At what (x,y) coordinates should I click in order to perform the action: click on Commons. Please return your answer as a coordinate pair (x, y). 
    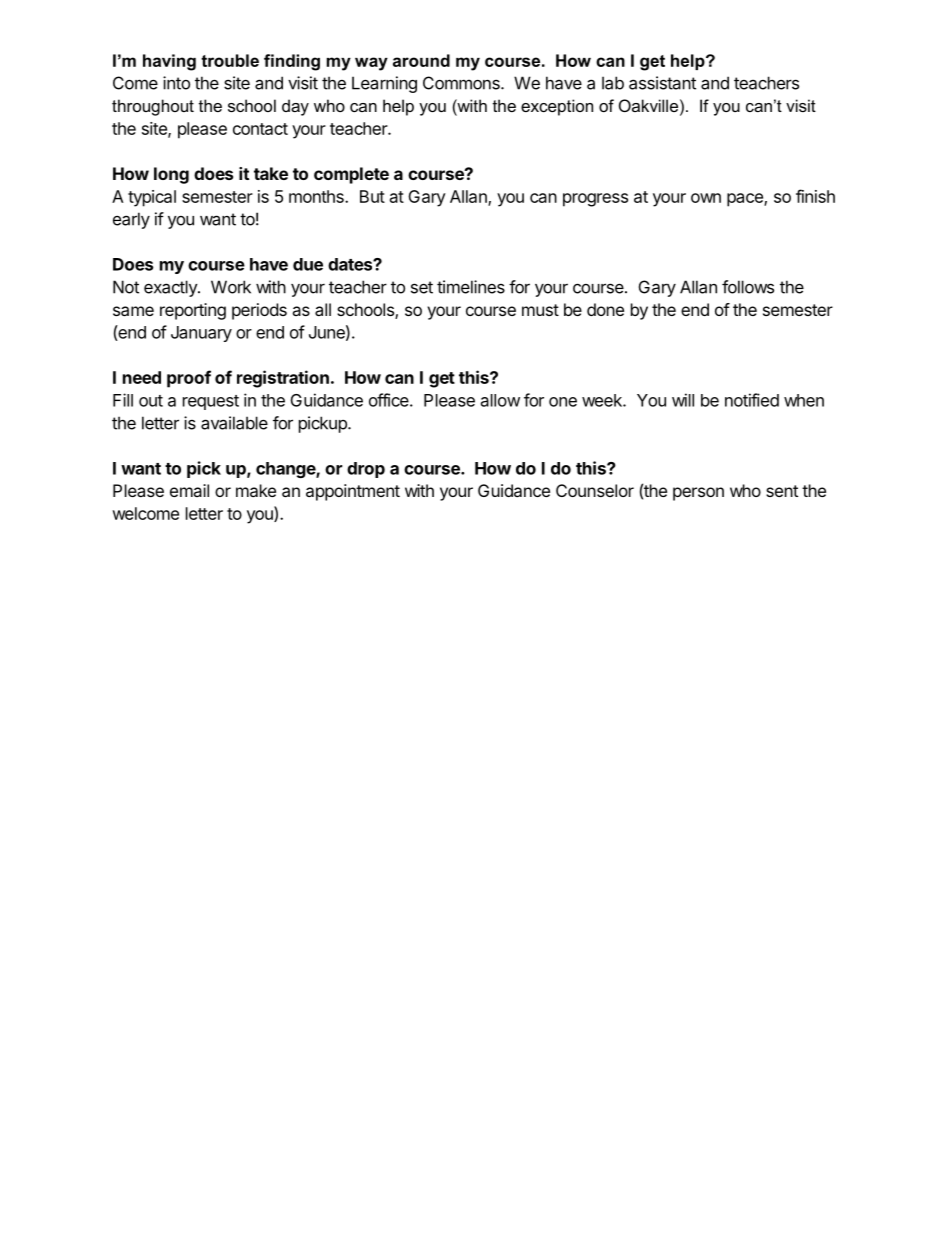
    Looking at the image, I should click on (462, 83).
